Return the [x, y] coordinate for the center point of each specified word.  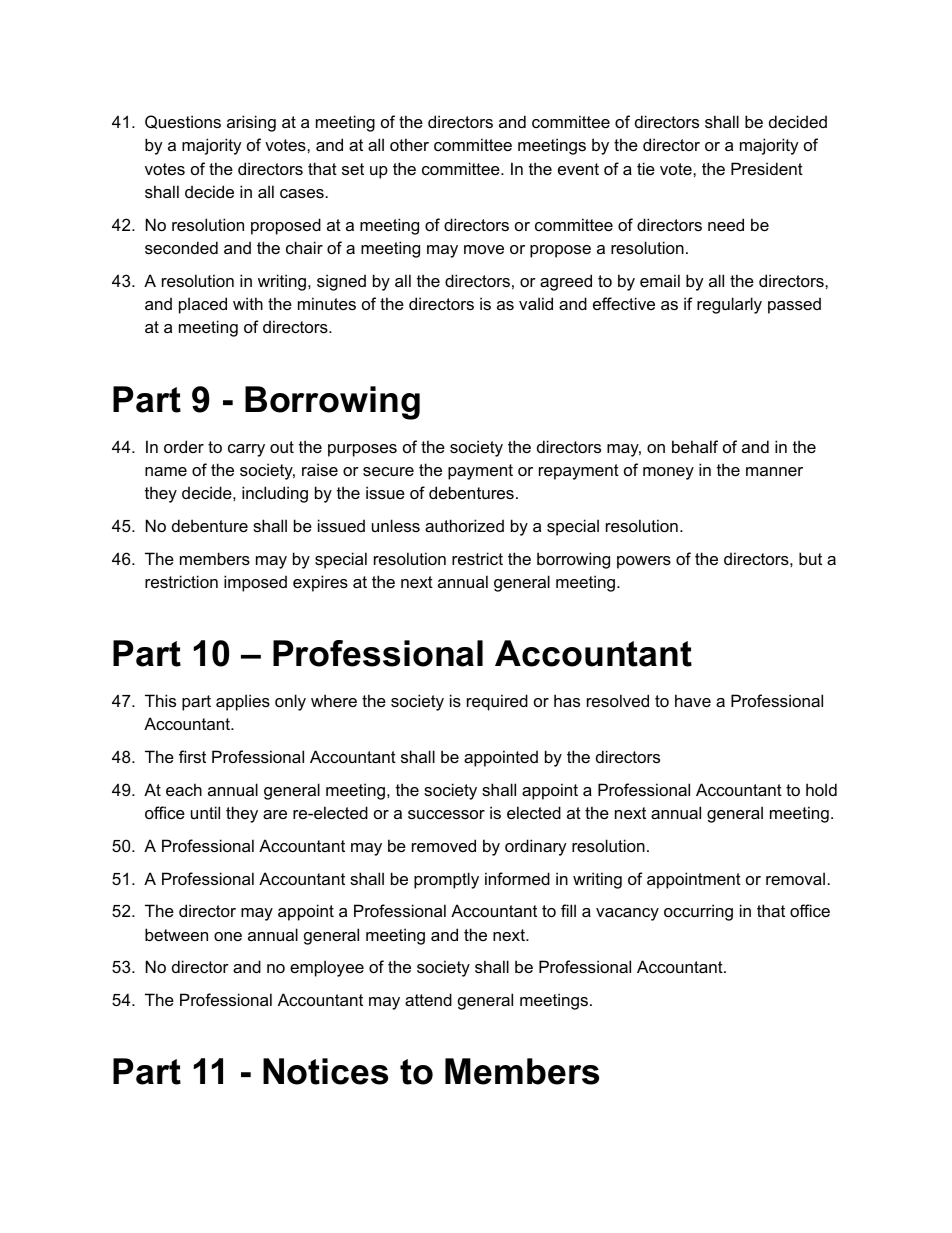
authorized [464, 525]
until [205, 812]
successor [446, 814]
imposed [255, 583]
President [767, 168]
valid [536, 303]
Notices [325, 1071]
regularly [729, 305]
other [409, 144]
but [810, 558]
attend [428, 999]
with [248, 303]
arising [251, 123]
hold [821, 789]
